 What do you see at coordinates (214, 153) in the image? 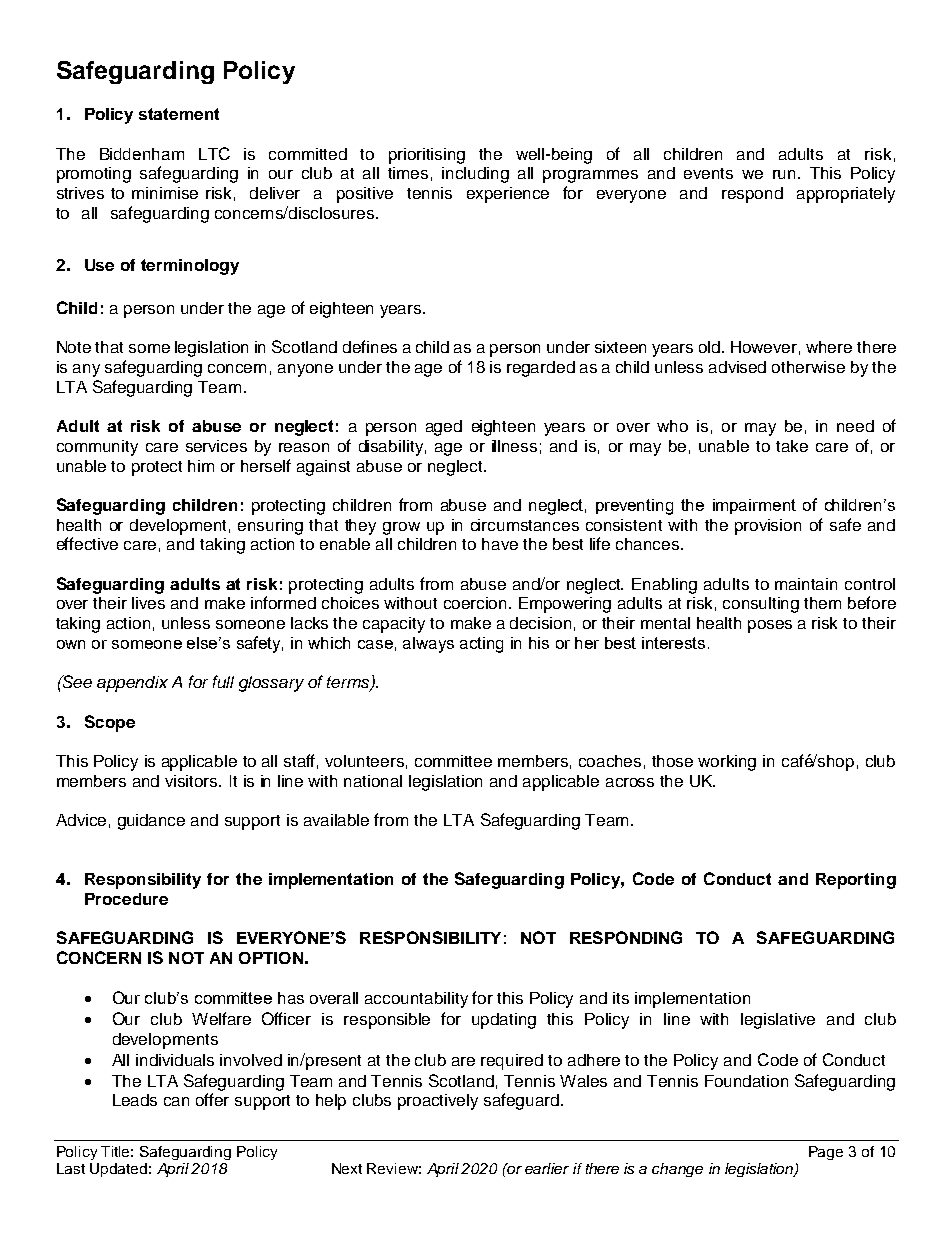
I see `LTC` at bounding box center [214, 153].
